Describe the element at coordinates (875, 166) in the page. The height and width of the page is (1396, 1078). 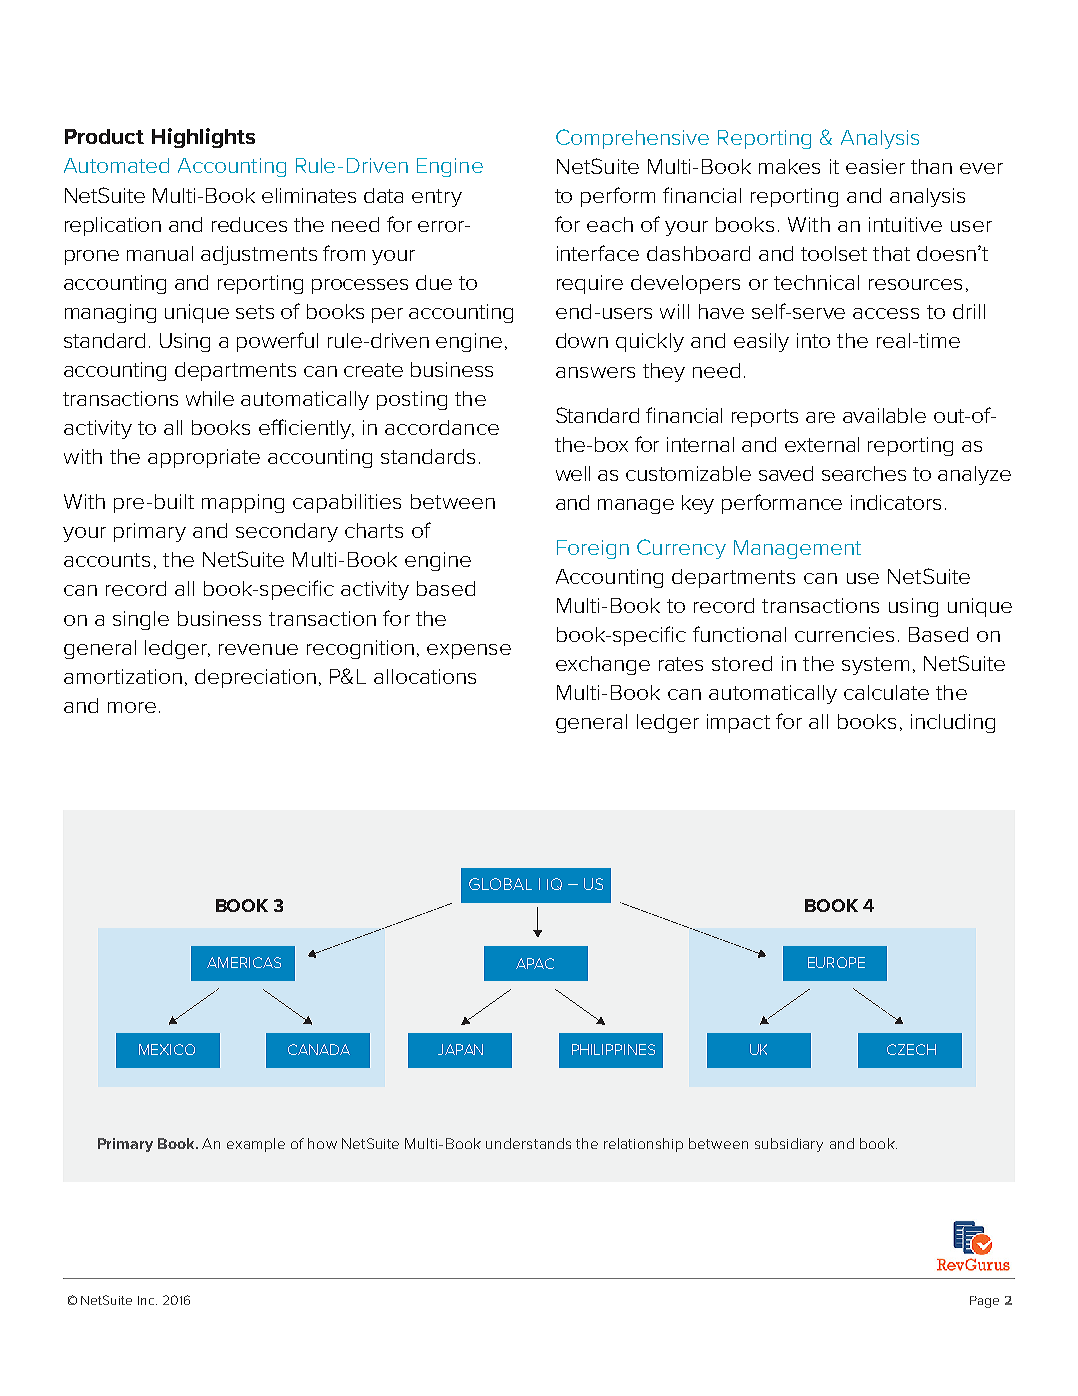
I see `easier` at that location.
